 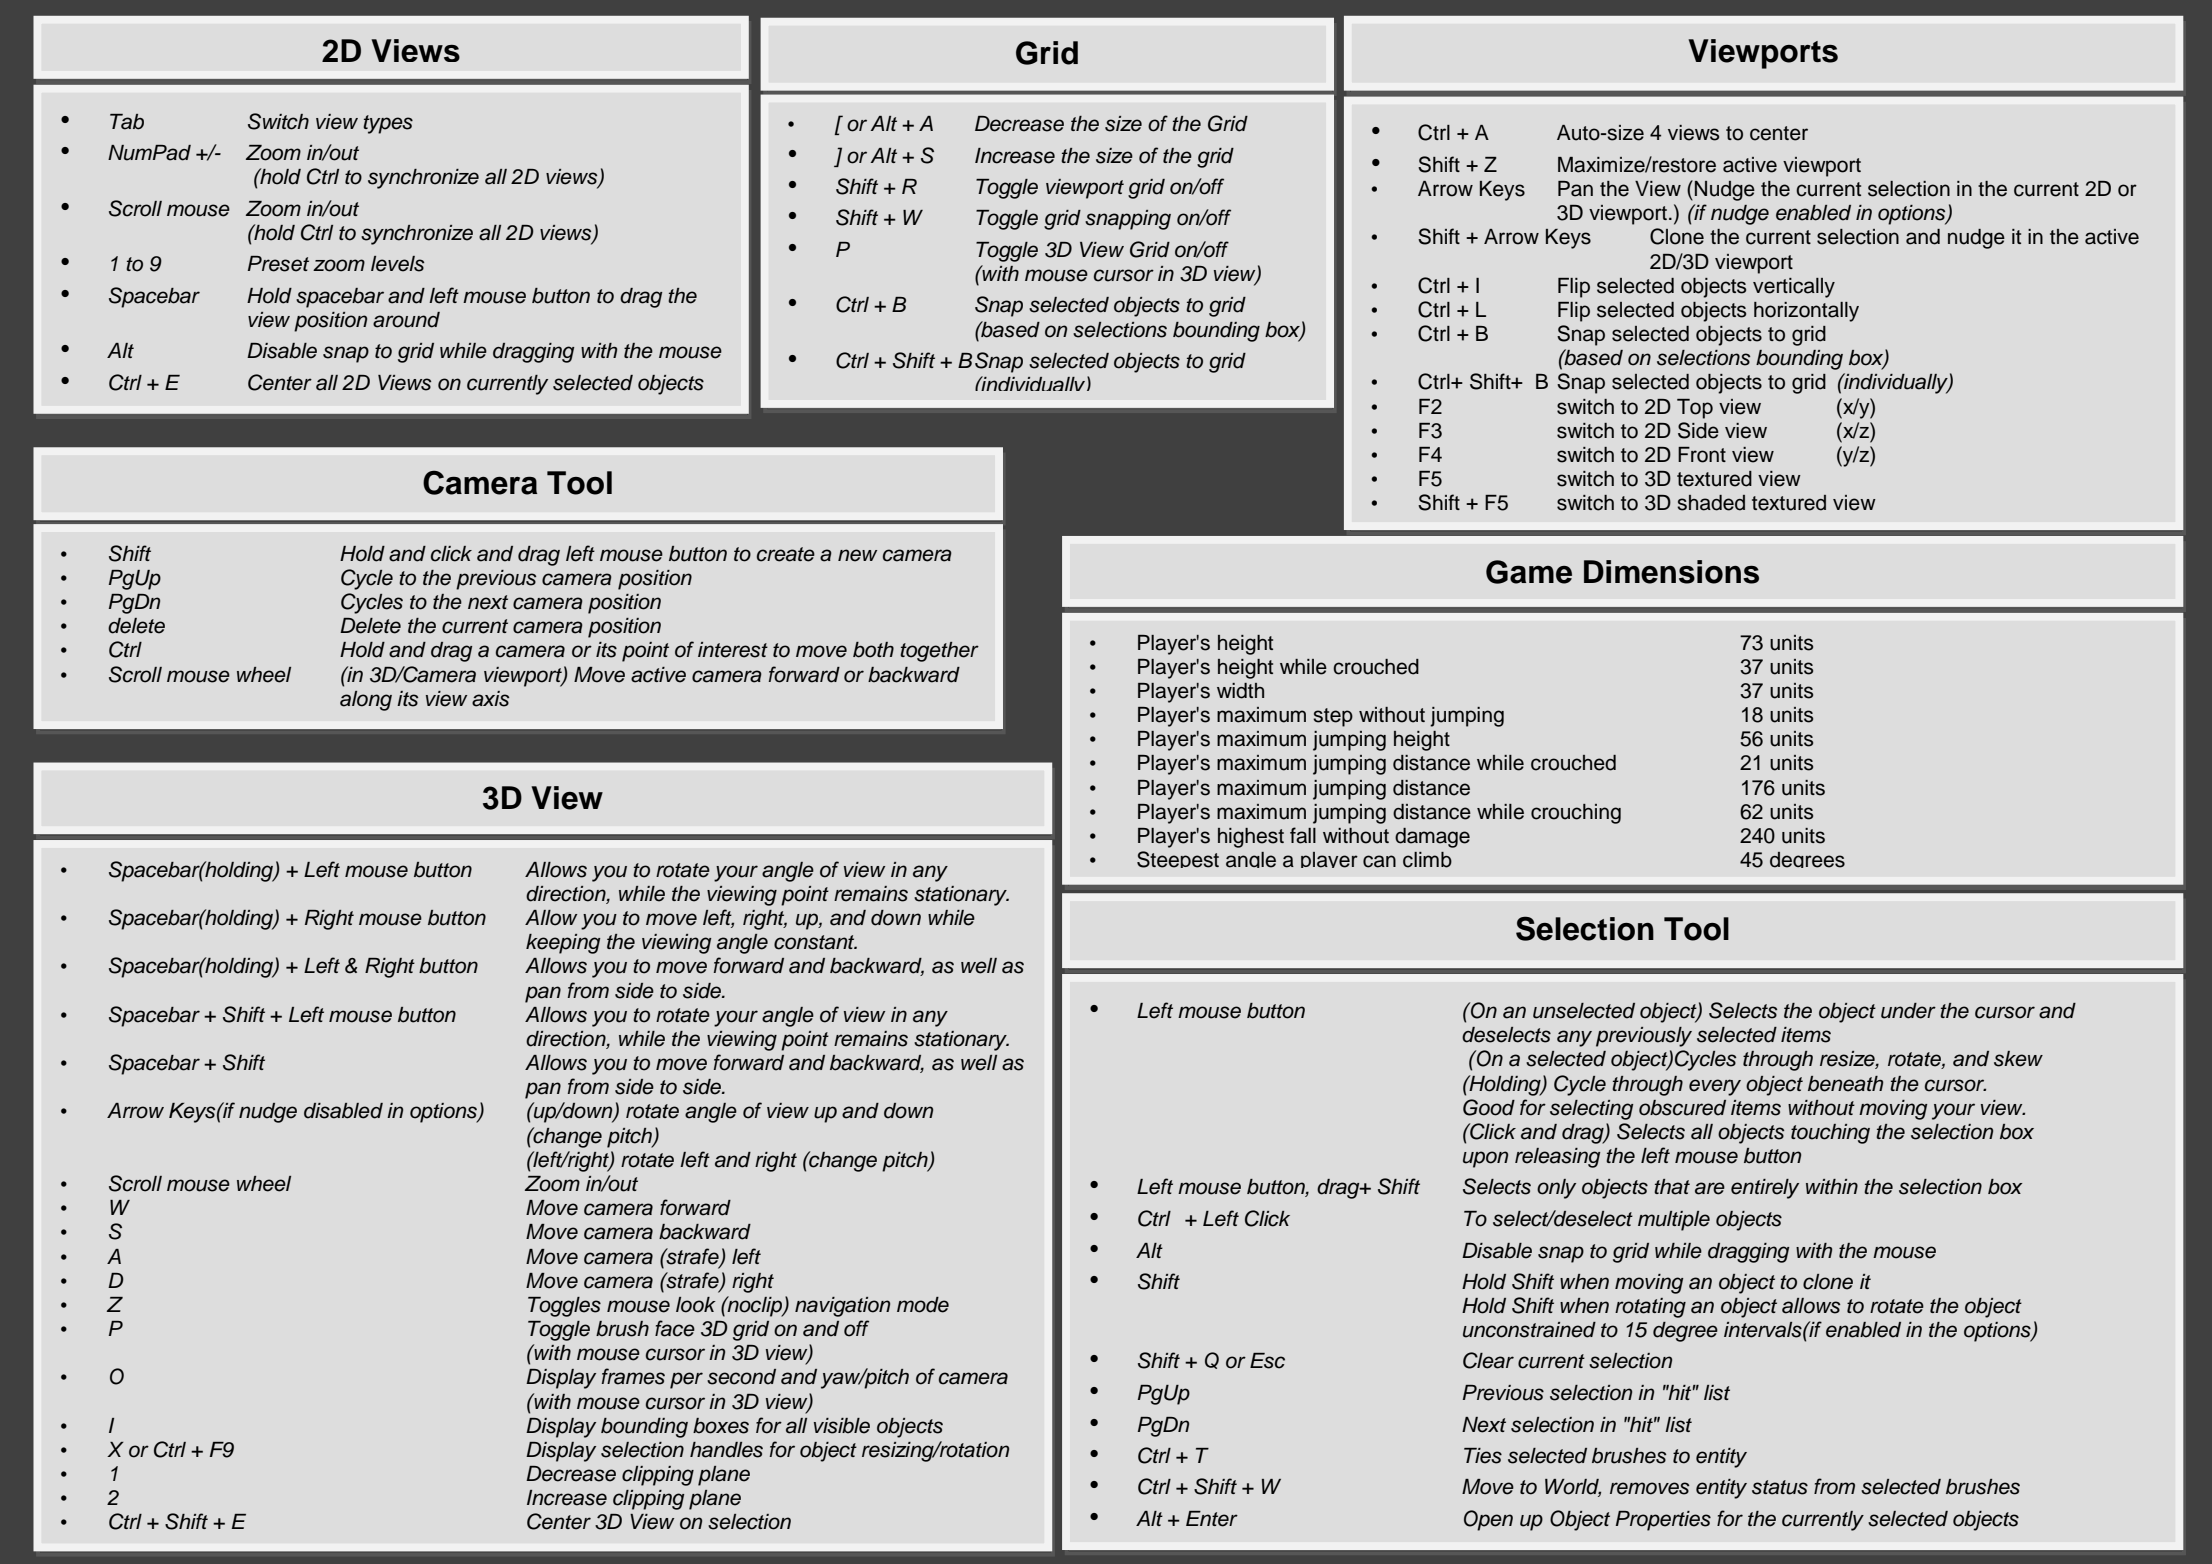 What do you see at coordinates (1830, 1134) in the screenshot?
I see `touching` at bounding box center [1830, 1134].
